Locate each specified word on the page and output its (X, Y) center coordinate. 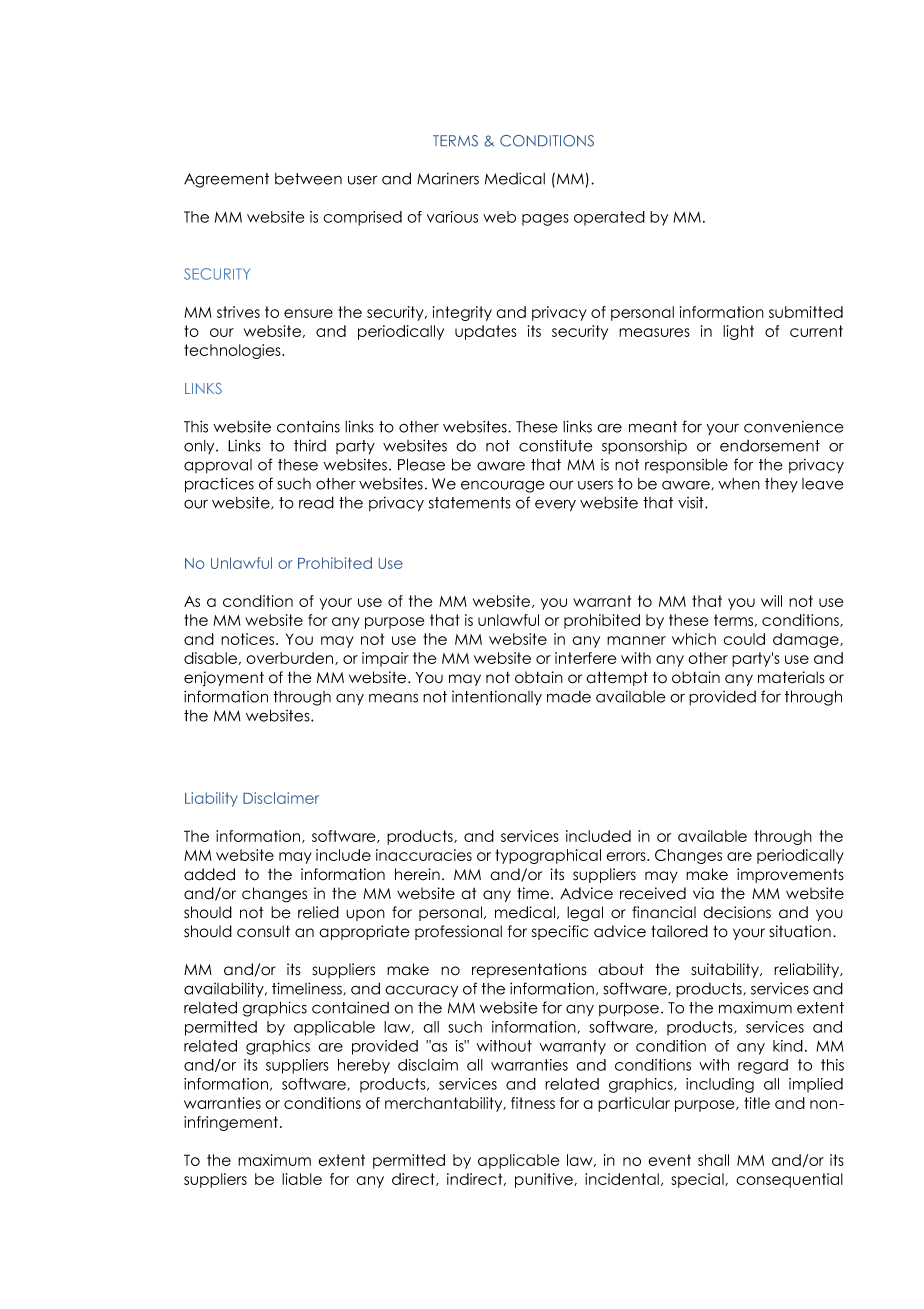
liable (302, 1179)
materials (791, 677)
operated (609, 218)
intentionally (497, 698)
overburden (291, 658)
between (308, 179)
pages (545, 220)
